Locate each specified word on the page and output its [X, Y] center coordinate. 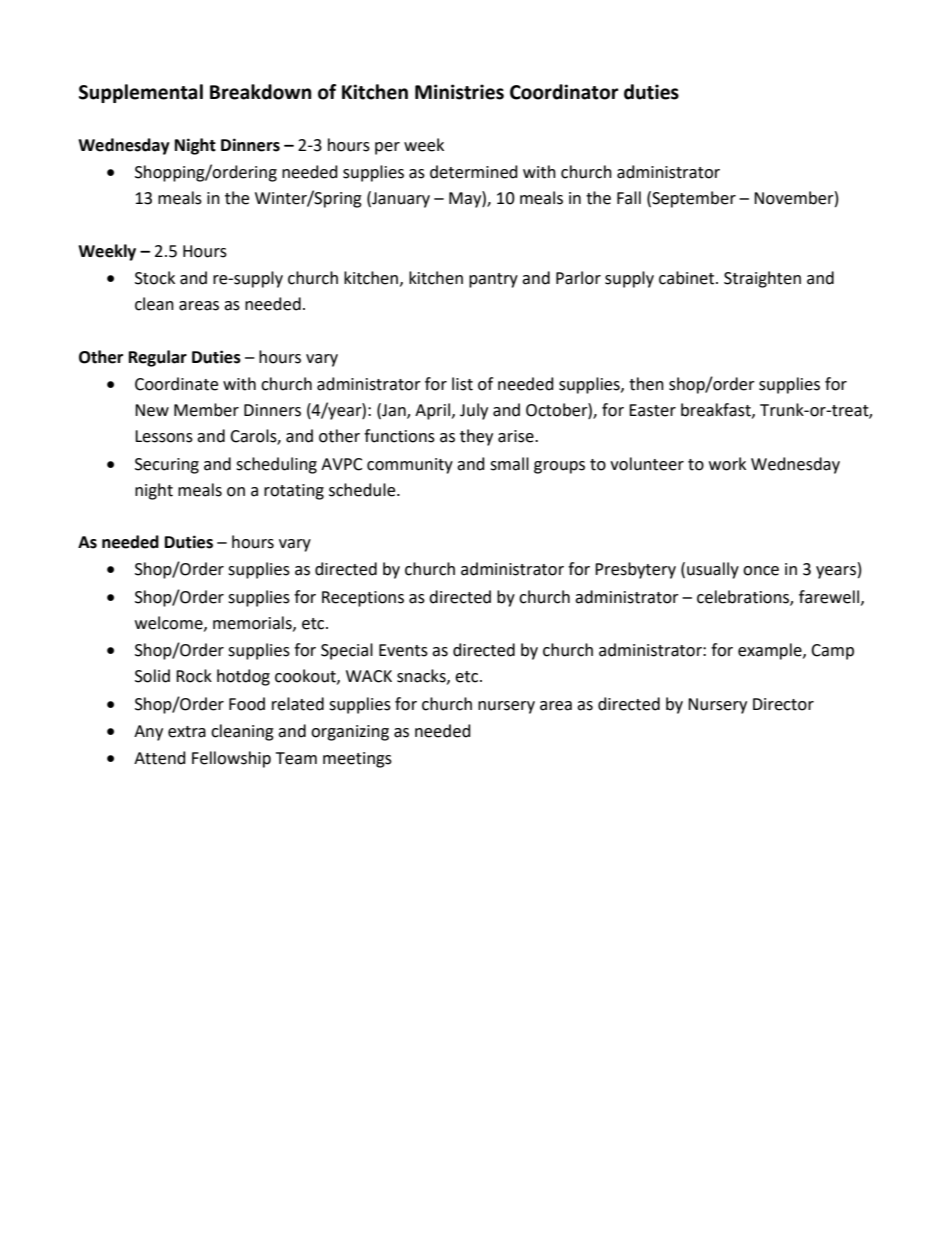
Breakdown [260, 92]
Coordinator [564, 92]
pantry [493, 280]
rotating [294, 492]
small [509, 464]
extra [187, 732]
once [761, 571]
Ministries [459, 92]
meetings [357, 760]
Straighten [762, 279]
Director [783, 704]
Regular [158, 358]
